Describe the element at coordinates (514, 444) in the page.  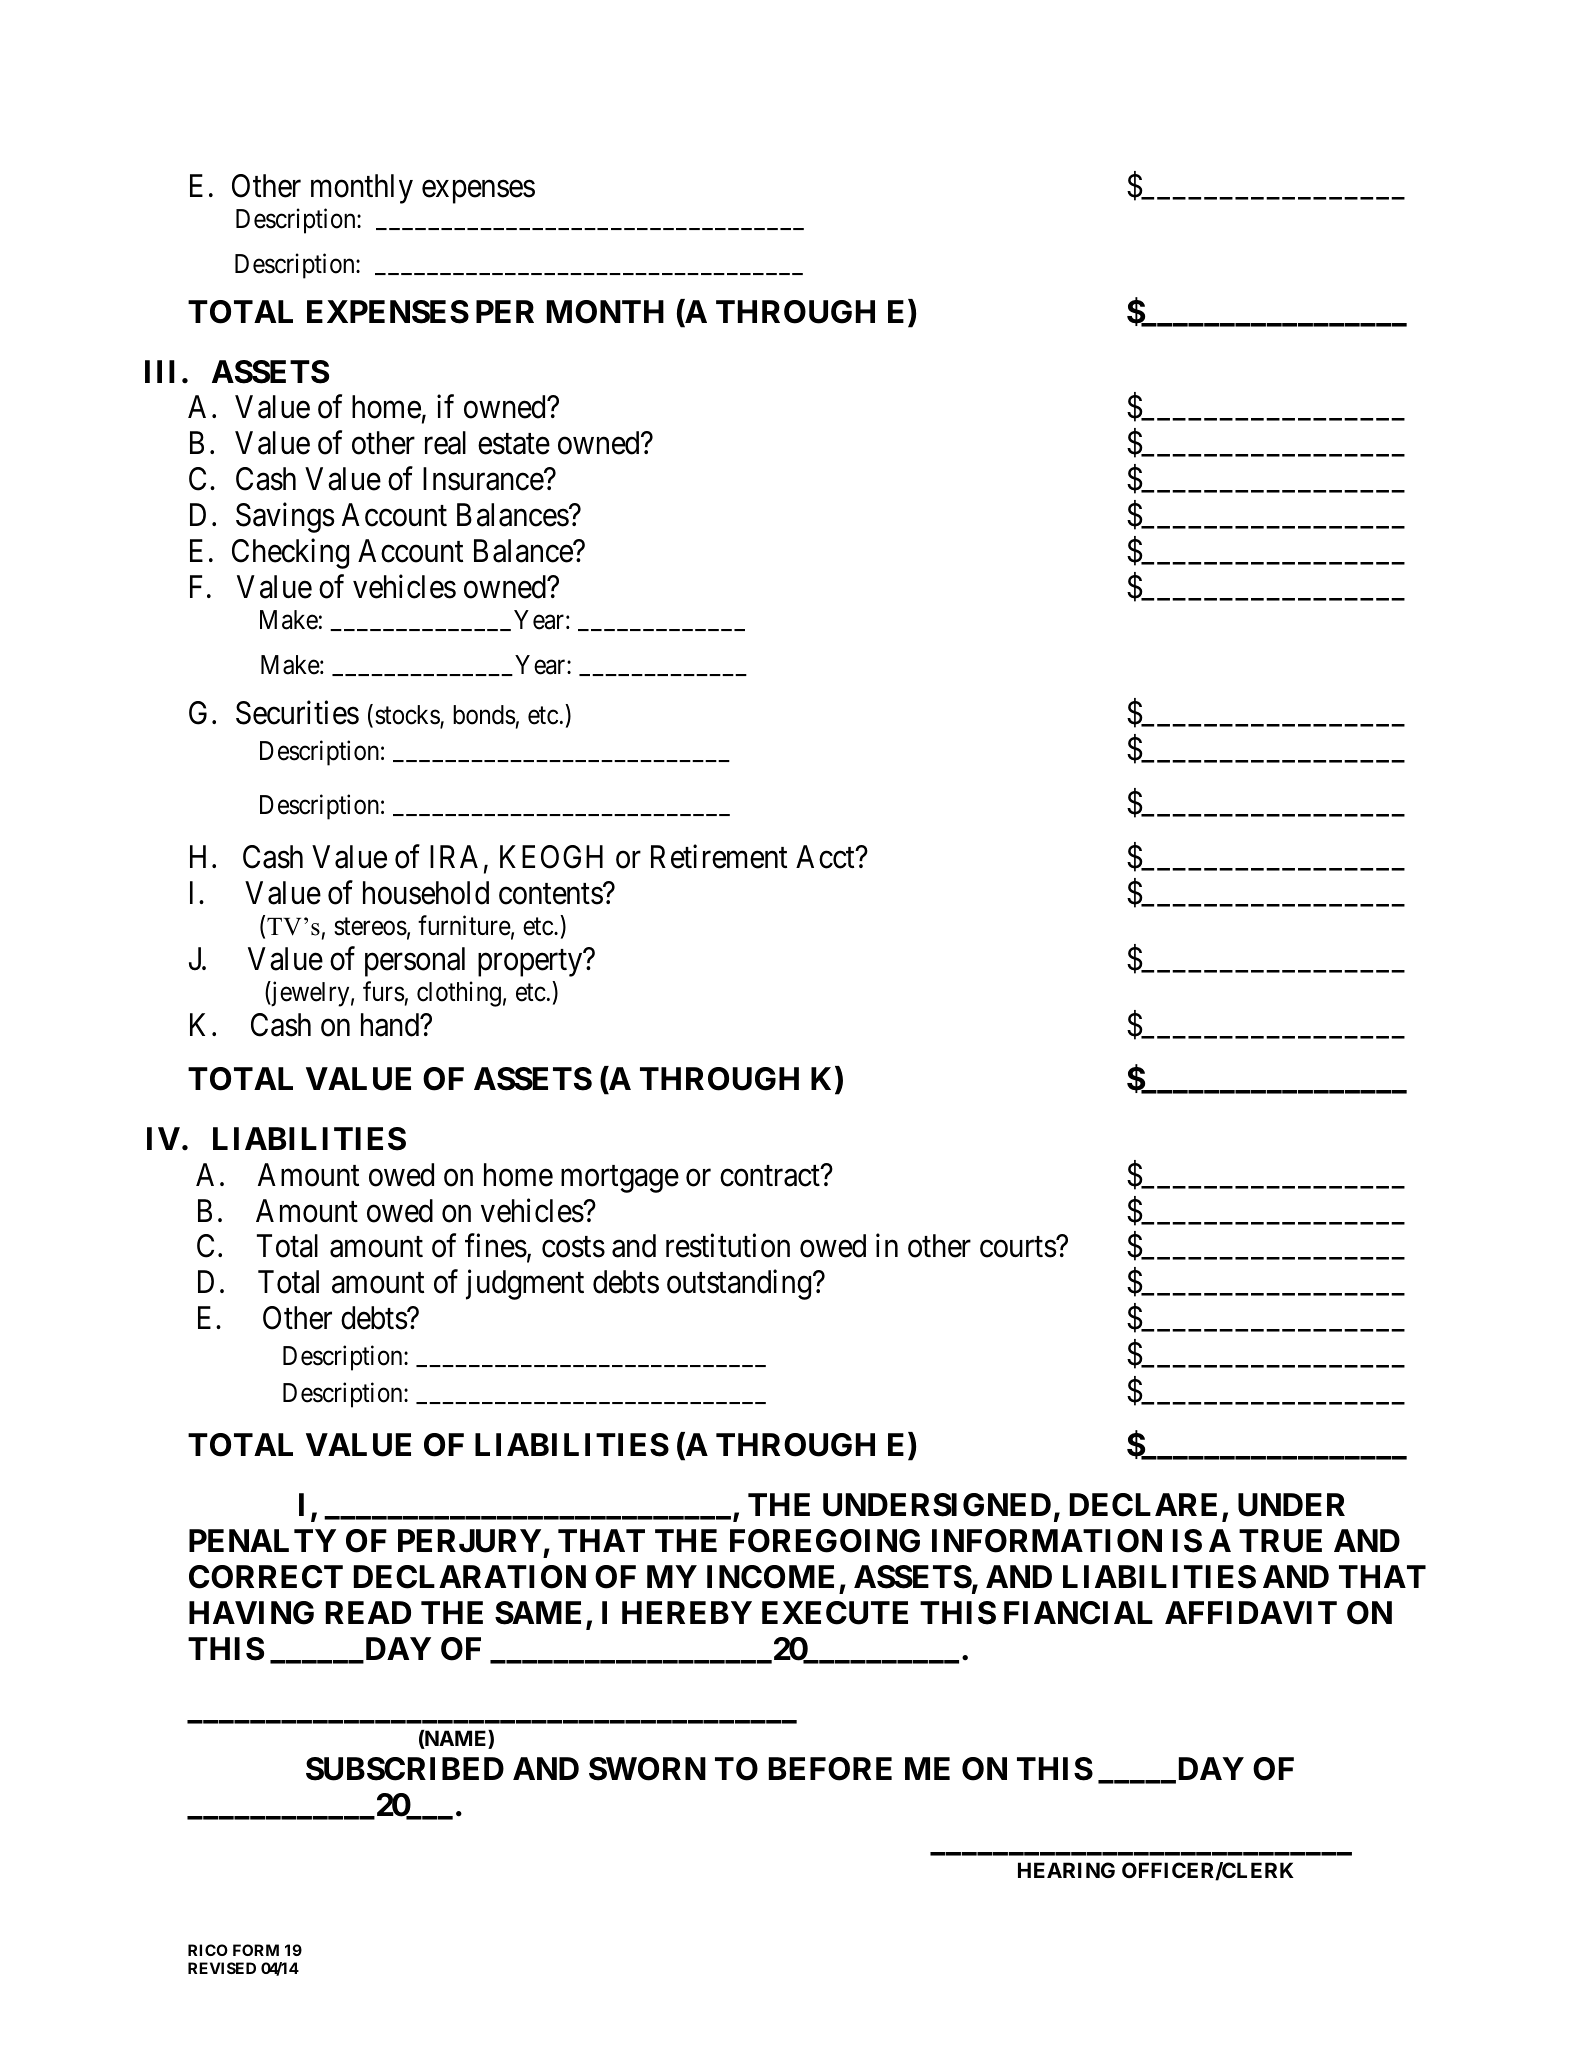
I see `estate` at that location.
